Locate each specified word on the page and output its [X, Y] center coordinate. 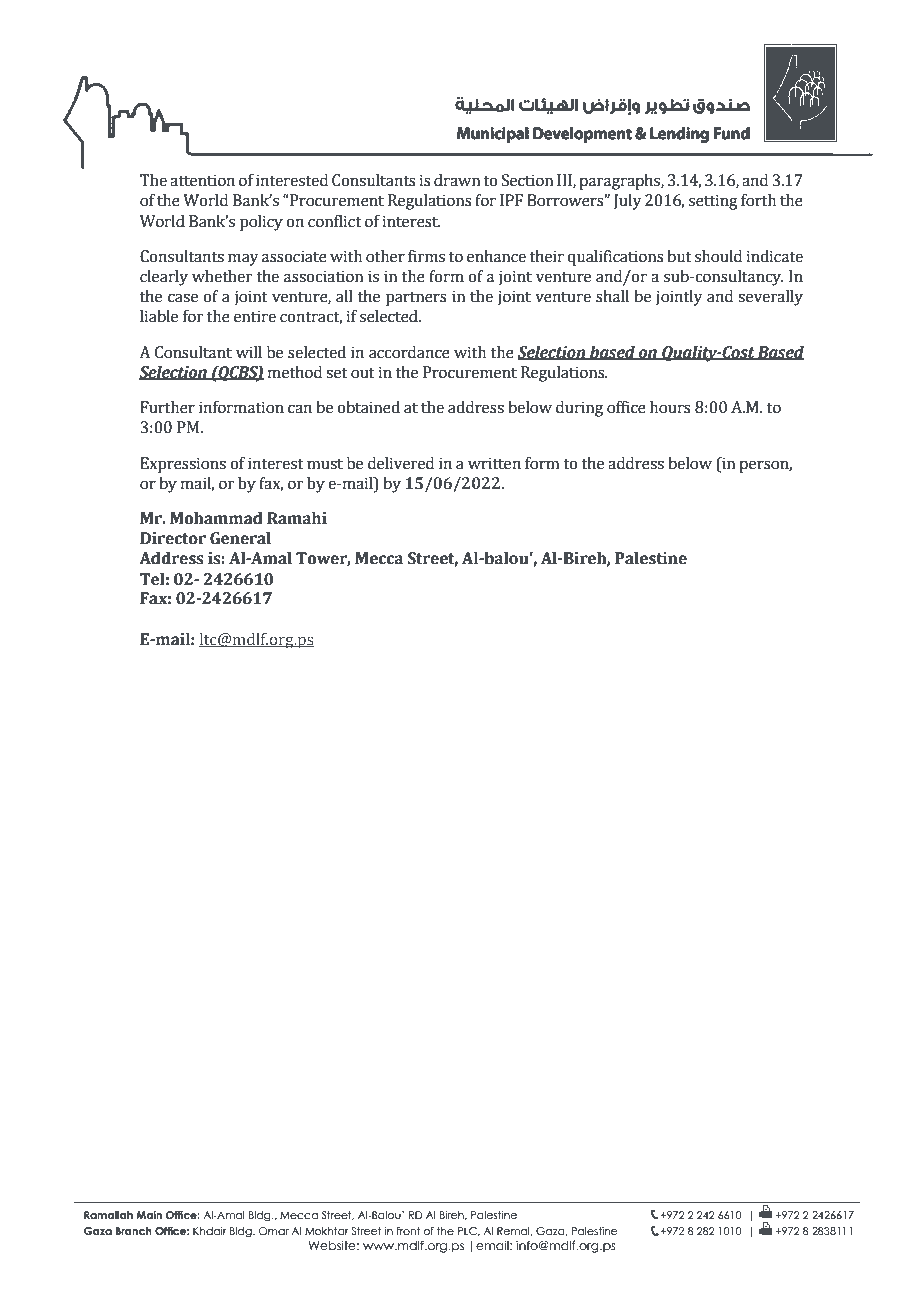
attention [202, 180]
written [494, 463]
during [579, 409]
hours [670, 407]
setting [713, 202]
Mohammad [216, 518]
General [240, 538]
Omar [274, 1231]
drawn [457, 180]
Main [149, 1215]
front [408, 1231]
